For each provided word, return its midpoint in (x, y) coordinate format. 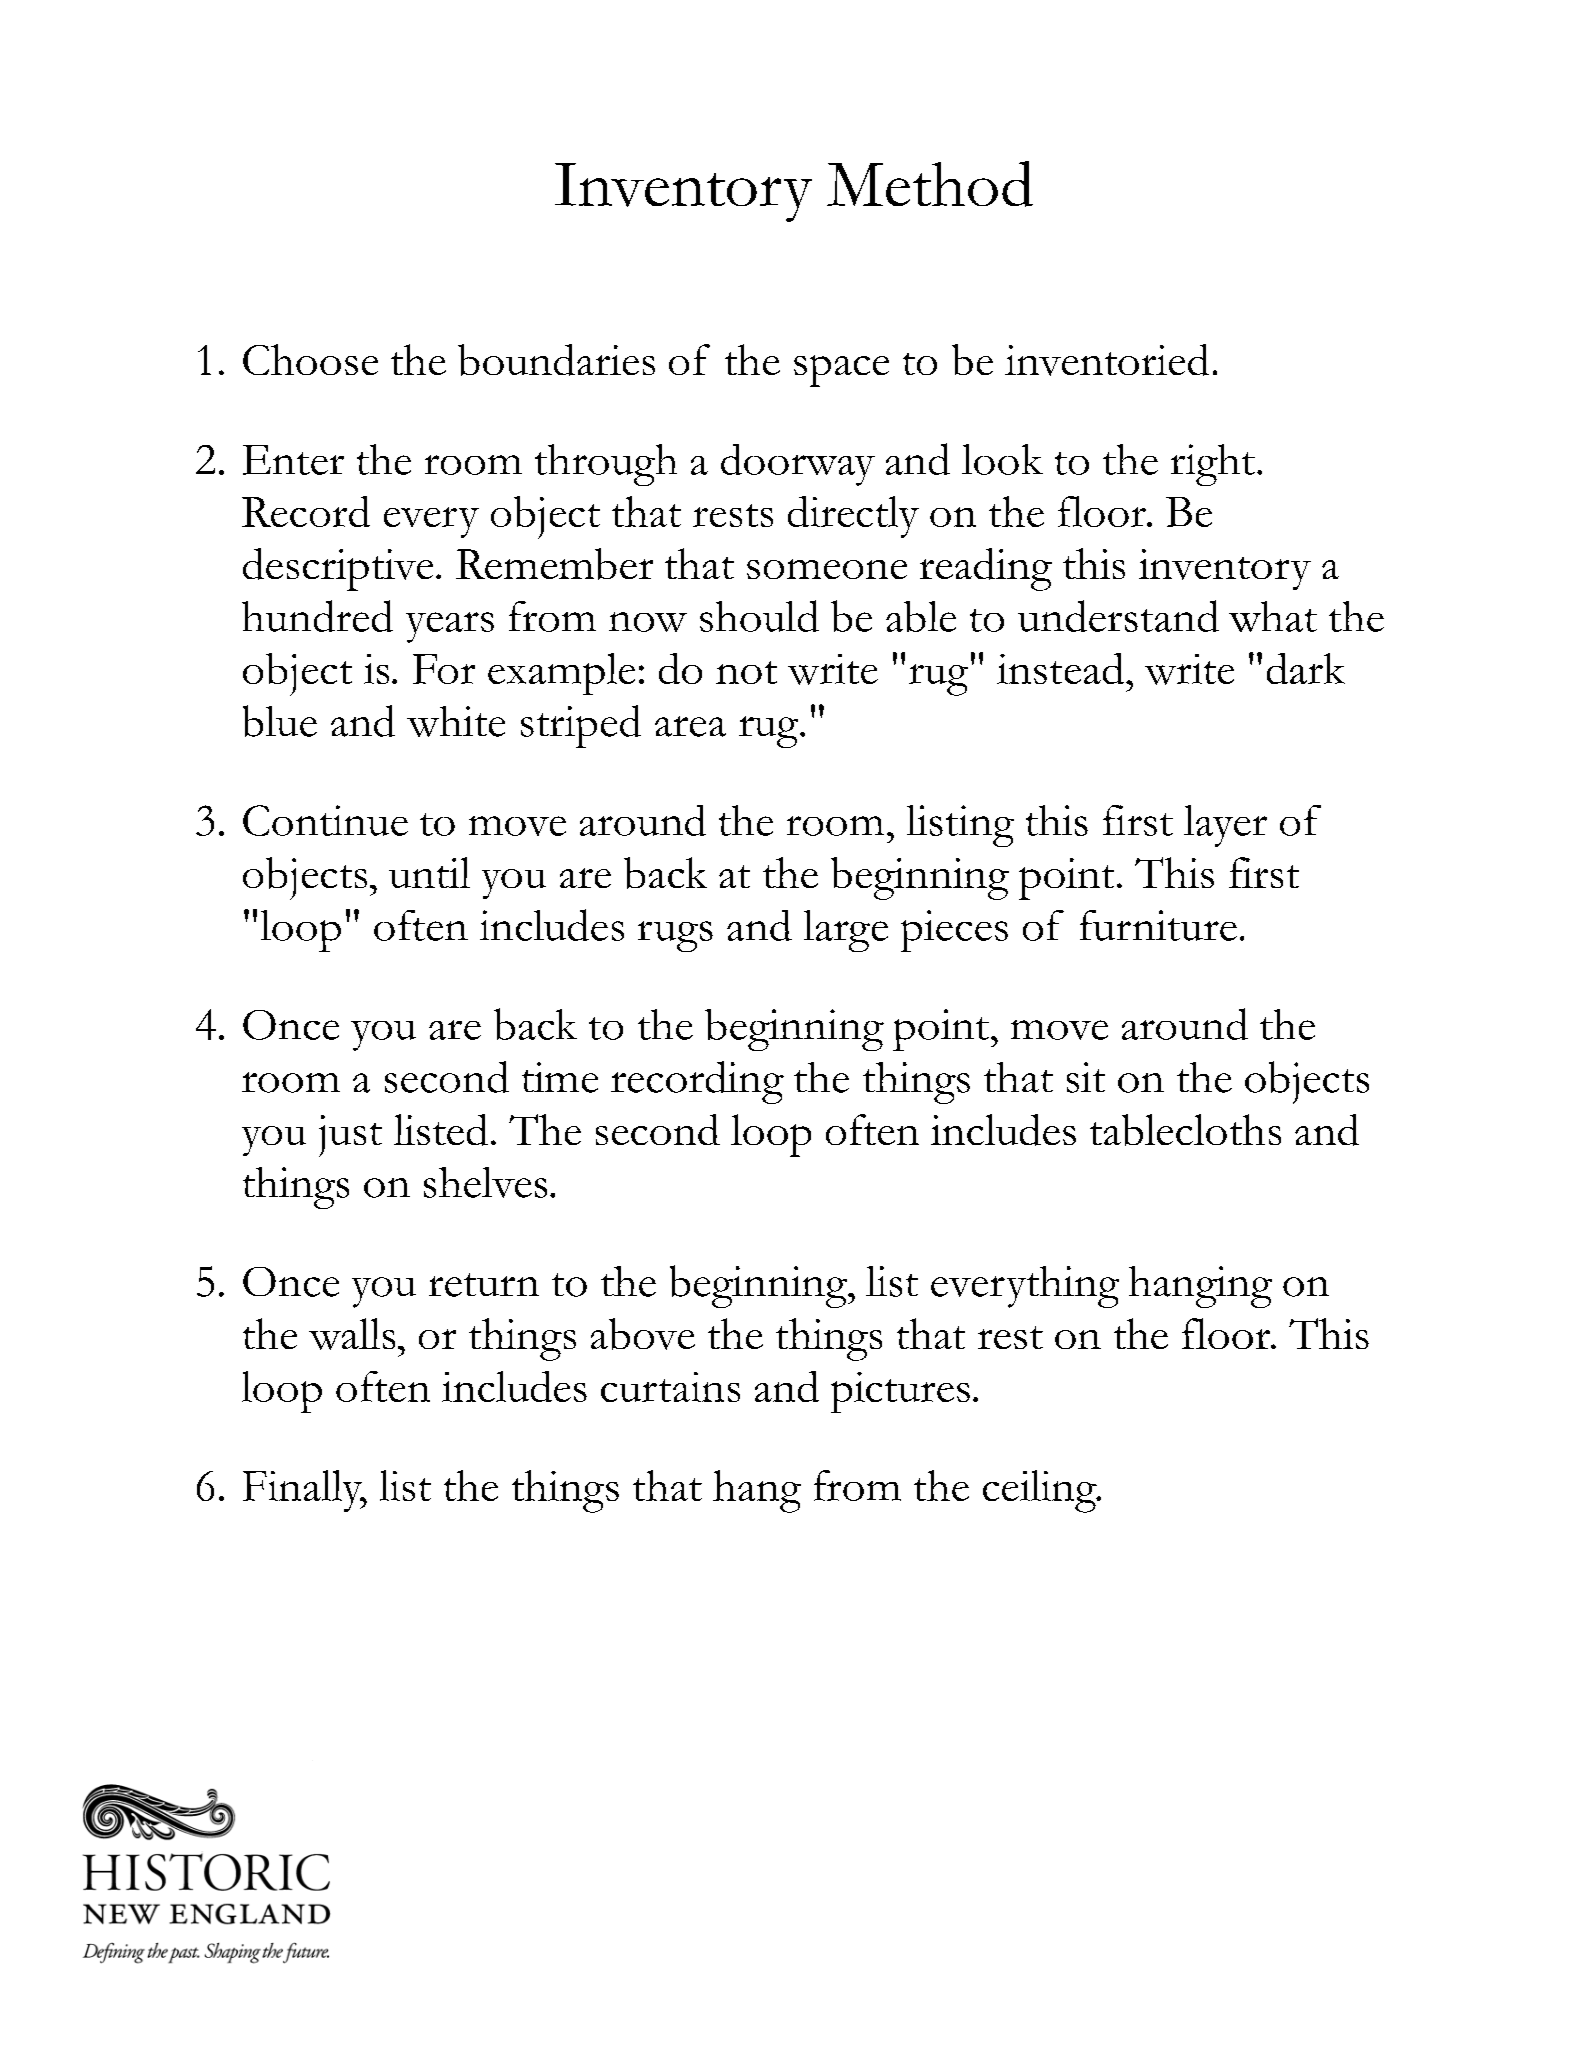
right (1213, 465)
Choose (310, 359)
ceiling (1041, 1491)
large (846, 931)
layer (1225, 826)
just (350, 1136)
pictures (900, 1392)
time (560, 1077)
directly (853, 517)
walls (352, 1334)
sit (1086, 1077)
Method (930, 184)
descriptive (338, 569)
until (429, 872)
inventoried (1107, 360)
